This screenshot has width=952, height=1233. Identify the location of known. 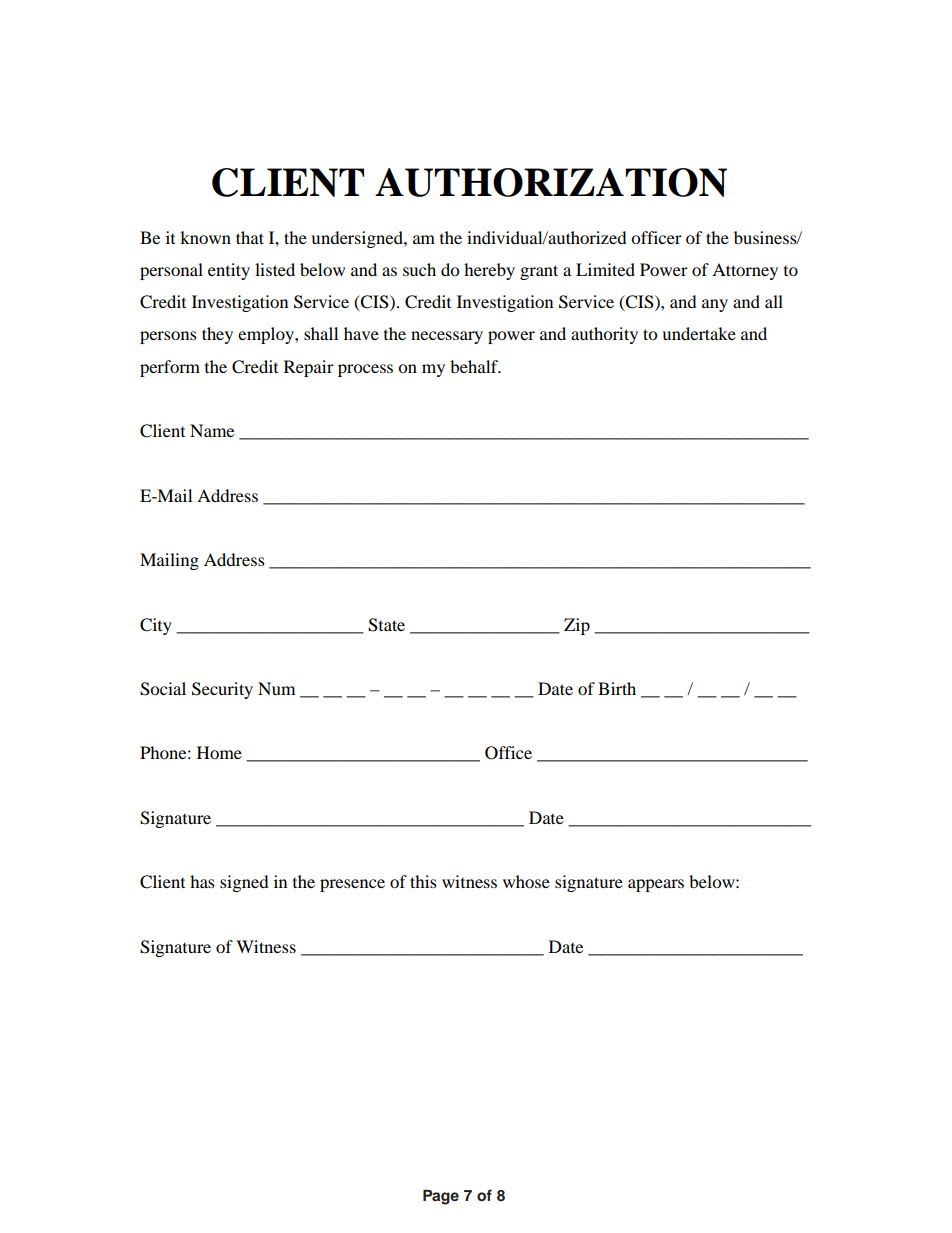
(205, 237).
